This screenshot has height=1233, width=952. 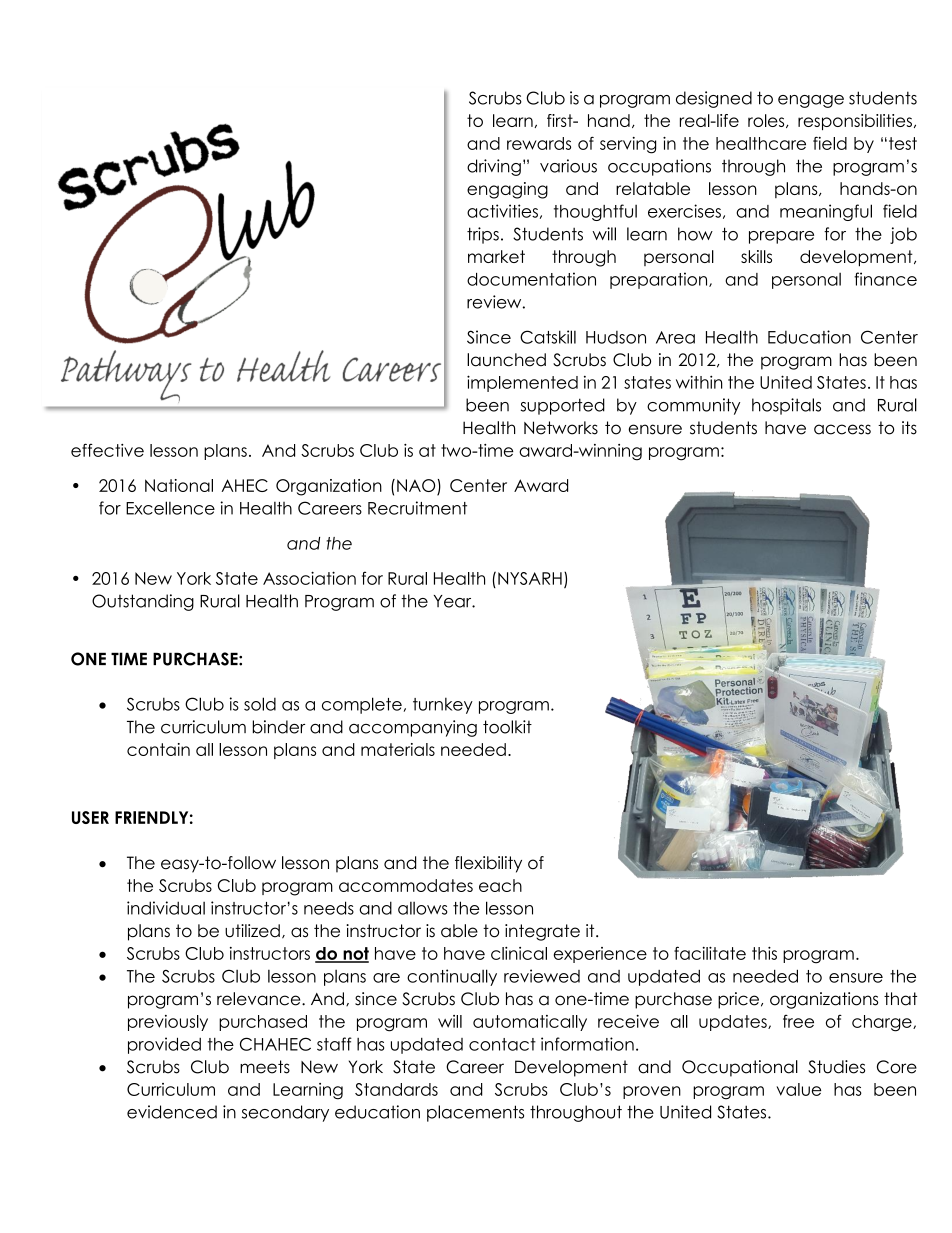 I want to click on evidenced, so click(x=172, y=1112).
